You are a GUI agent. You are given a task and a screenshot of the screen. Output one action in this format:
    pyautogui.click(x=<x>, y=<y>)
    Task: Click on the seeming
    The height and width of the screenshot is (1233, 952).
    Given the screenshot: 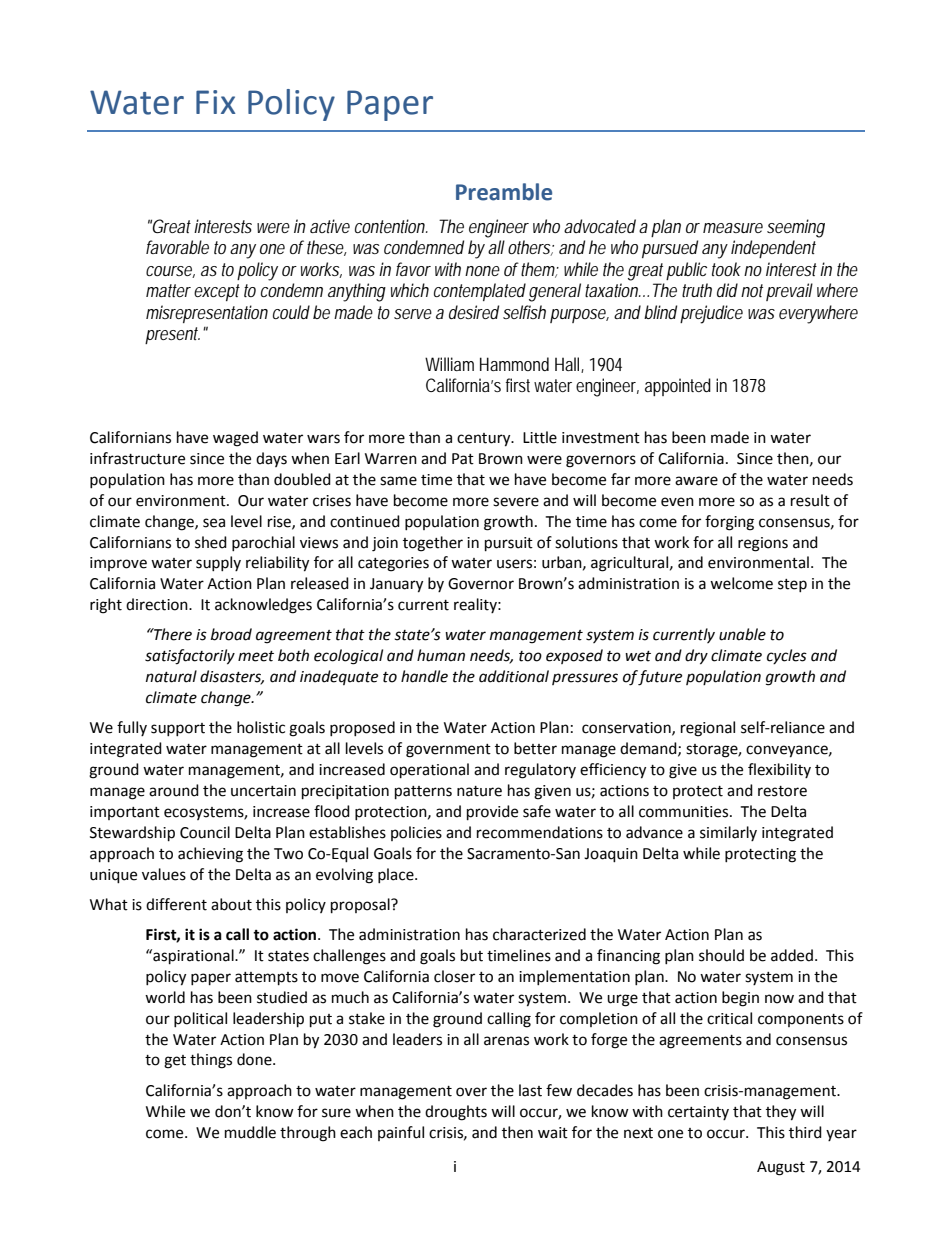 What is the action you would take?
    pyautogui.click(x=796, y=228)
